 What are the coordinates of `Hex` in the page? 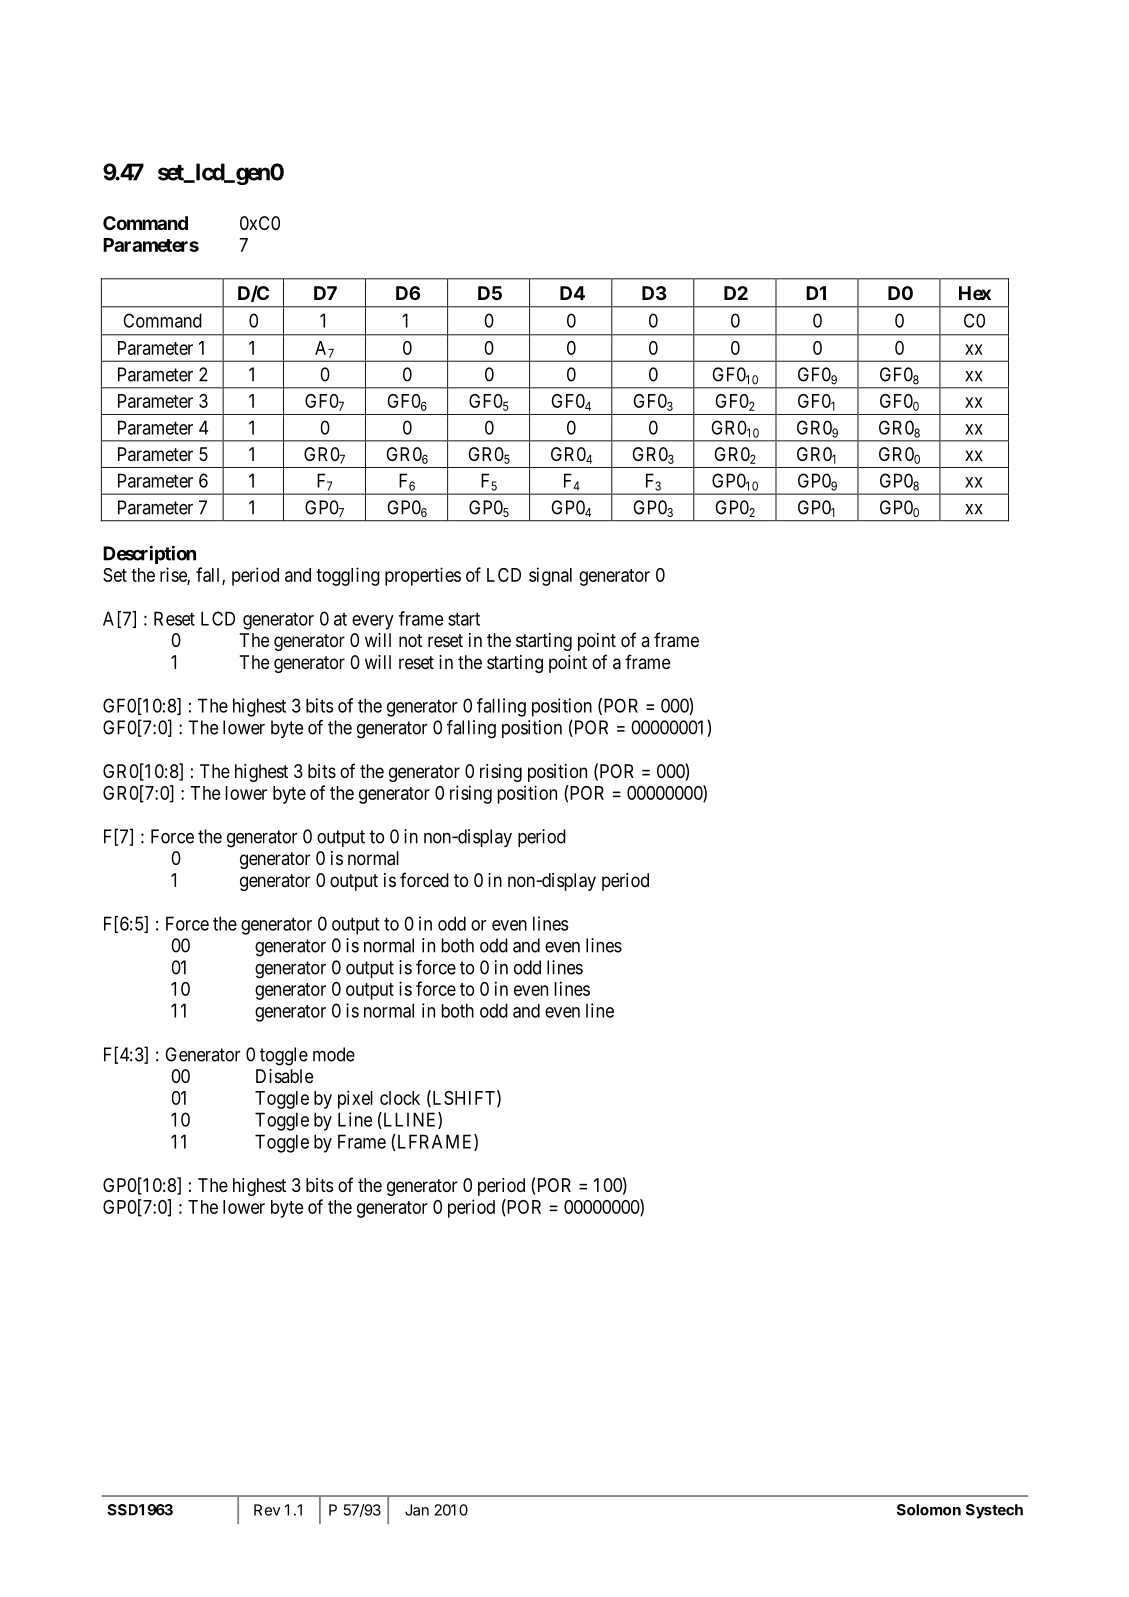 It's located at (975, 293).
